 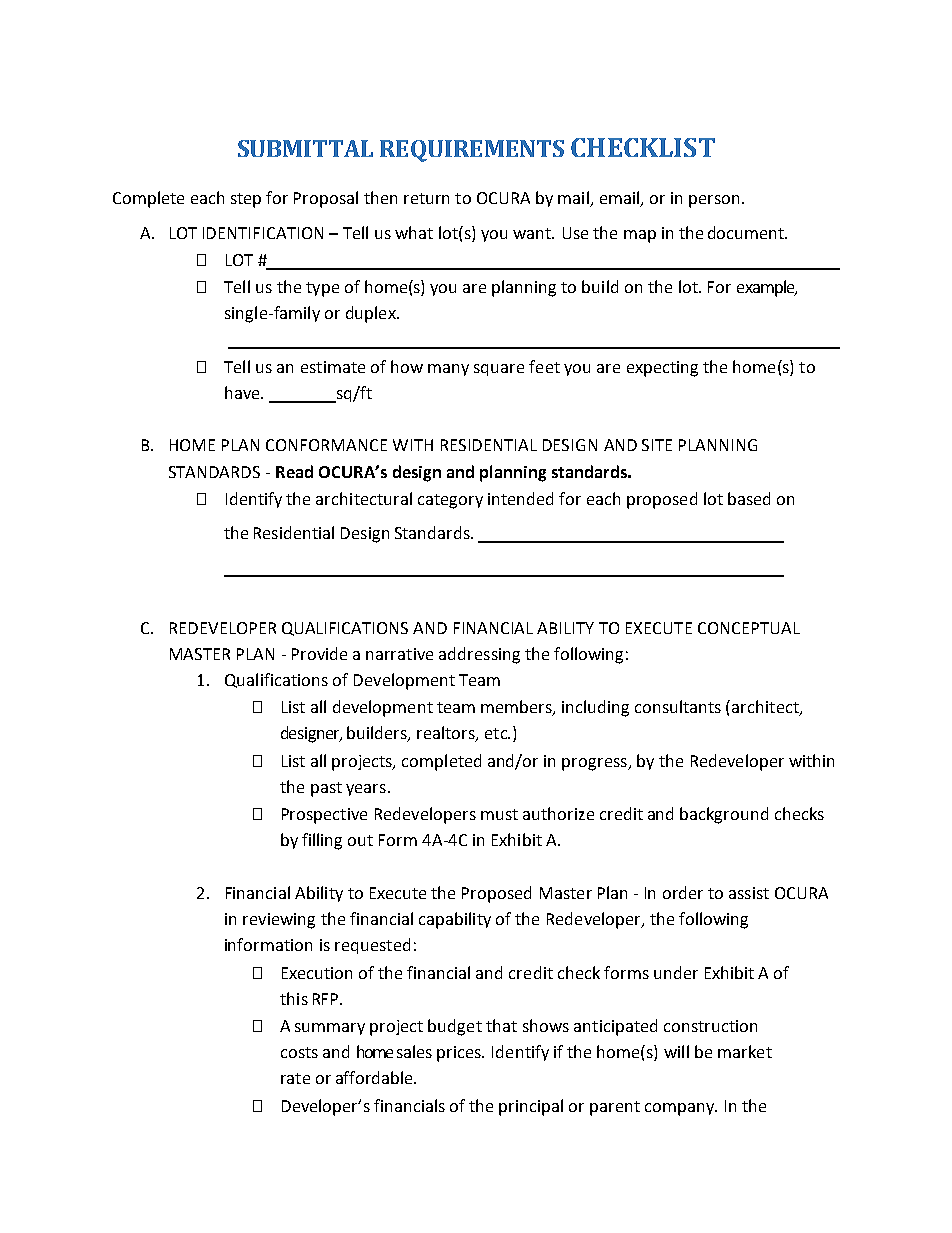 I want to click on rate, so click(x=295, y=1078).
